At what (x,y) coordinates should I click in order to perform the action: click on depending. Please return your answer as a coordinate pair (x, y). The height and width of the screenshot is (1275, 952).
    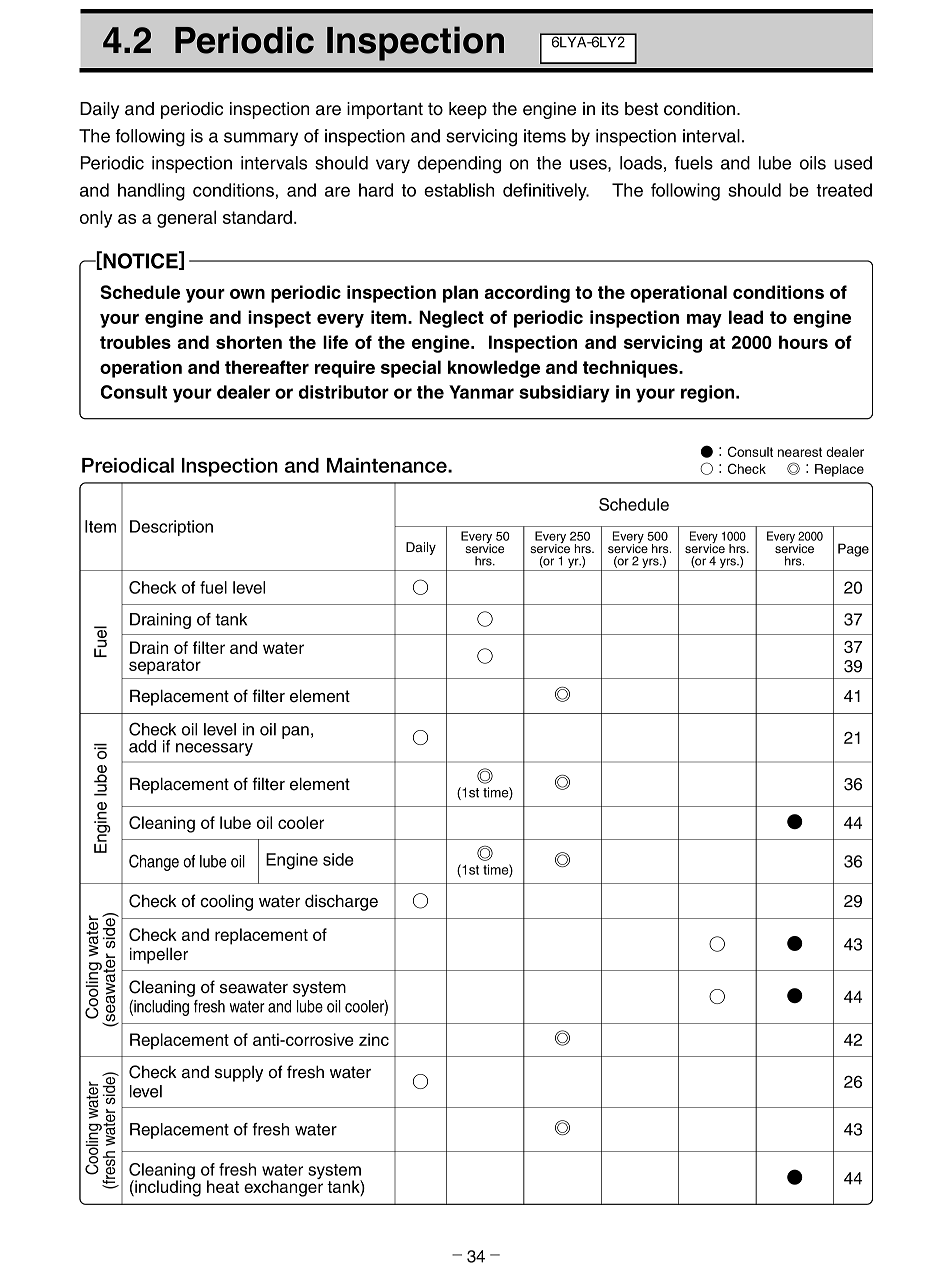
    Looking at the image, I should click on (459, 165).
